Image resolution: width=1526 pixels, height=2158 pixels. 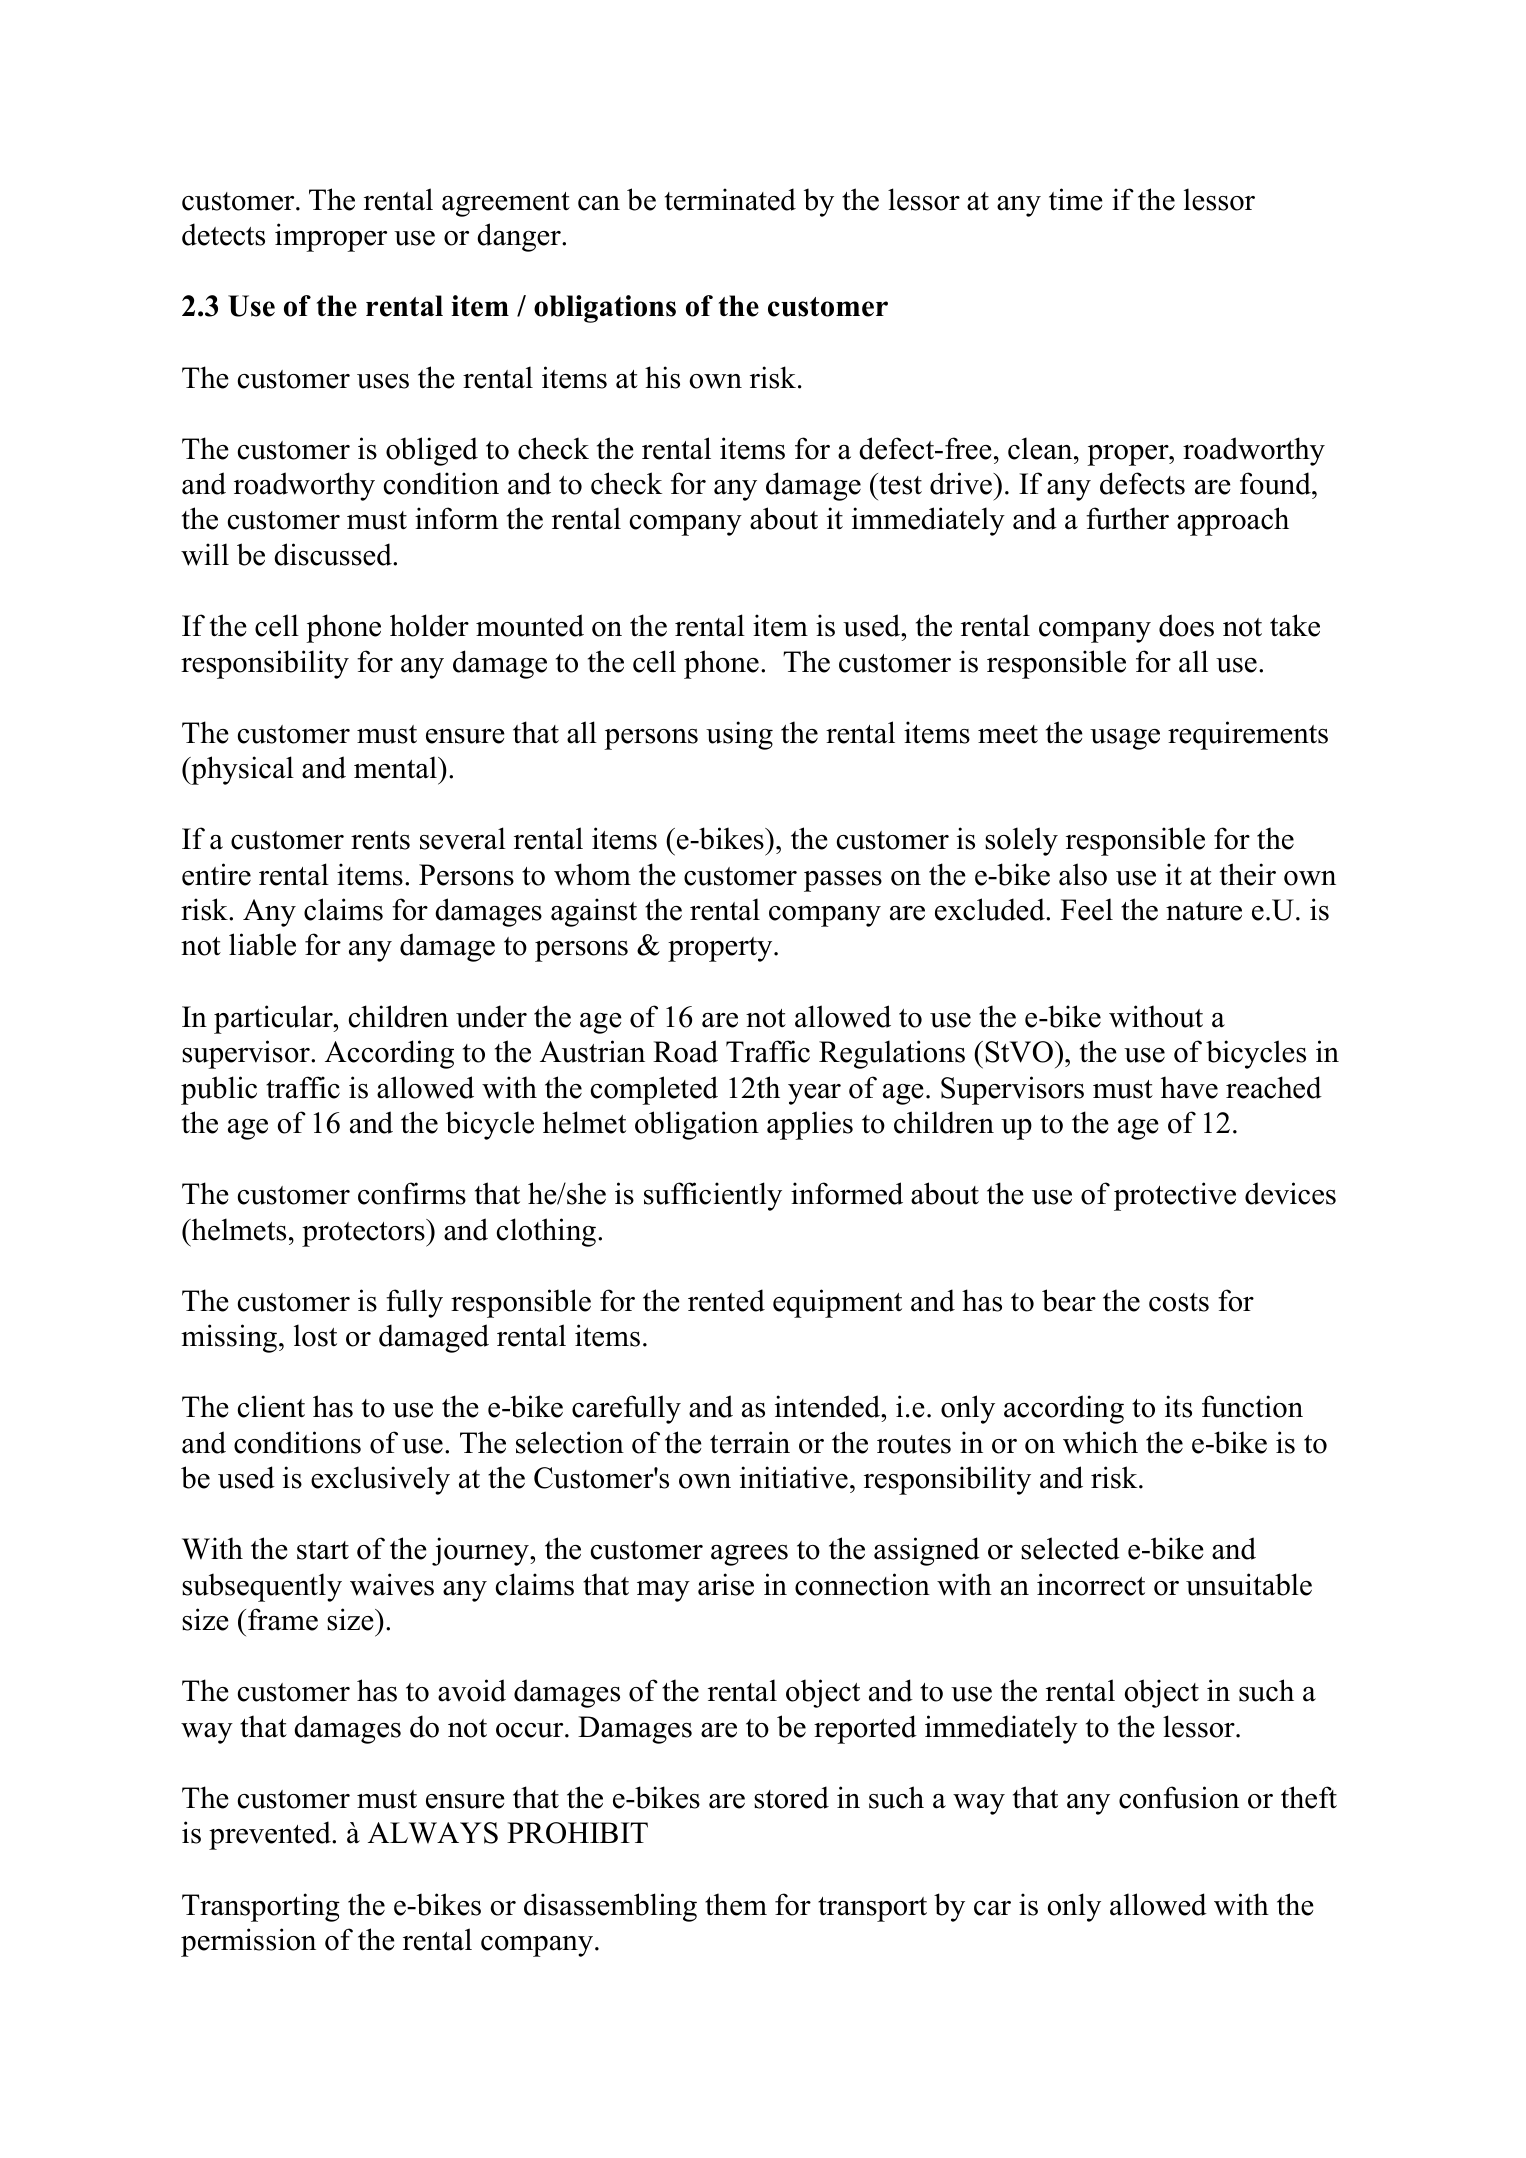 What do you see at coordinates (1076, 199) in the screenshot?
I see `time` at bounding box center [1076, 199].
